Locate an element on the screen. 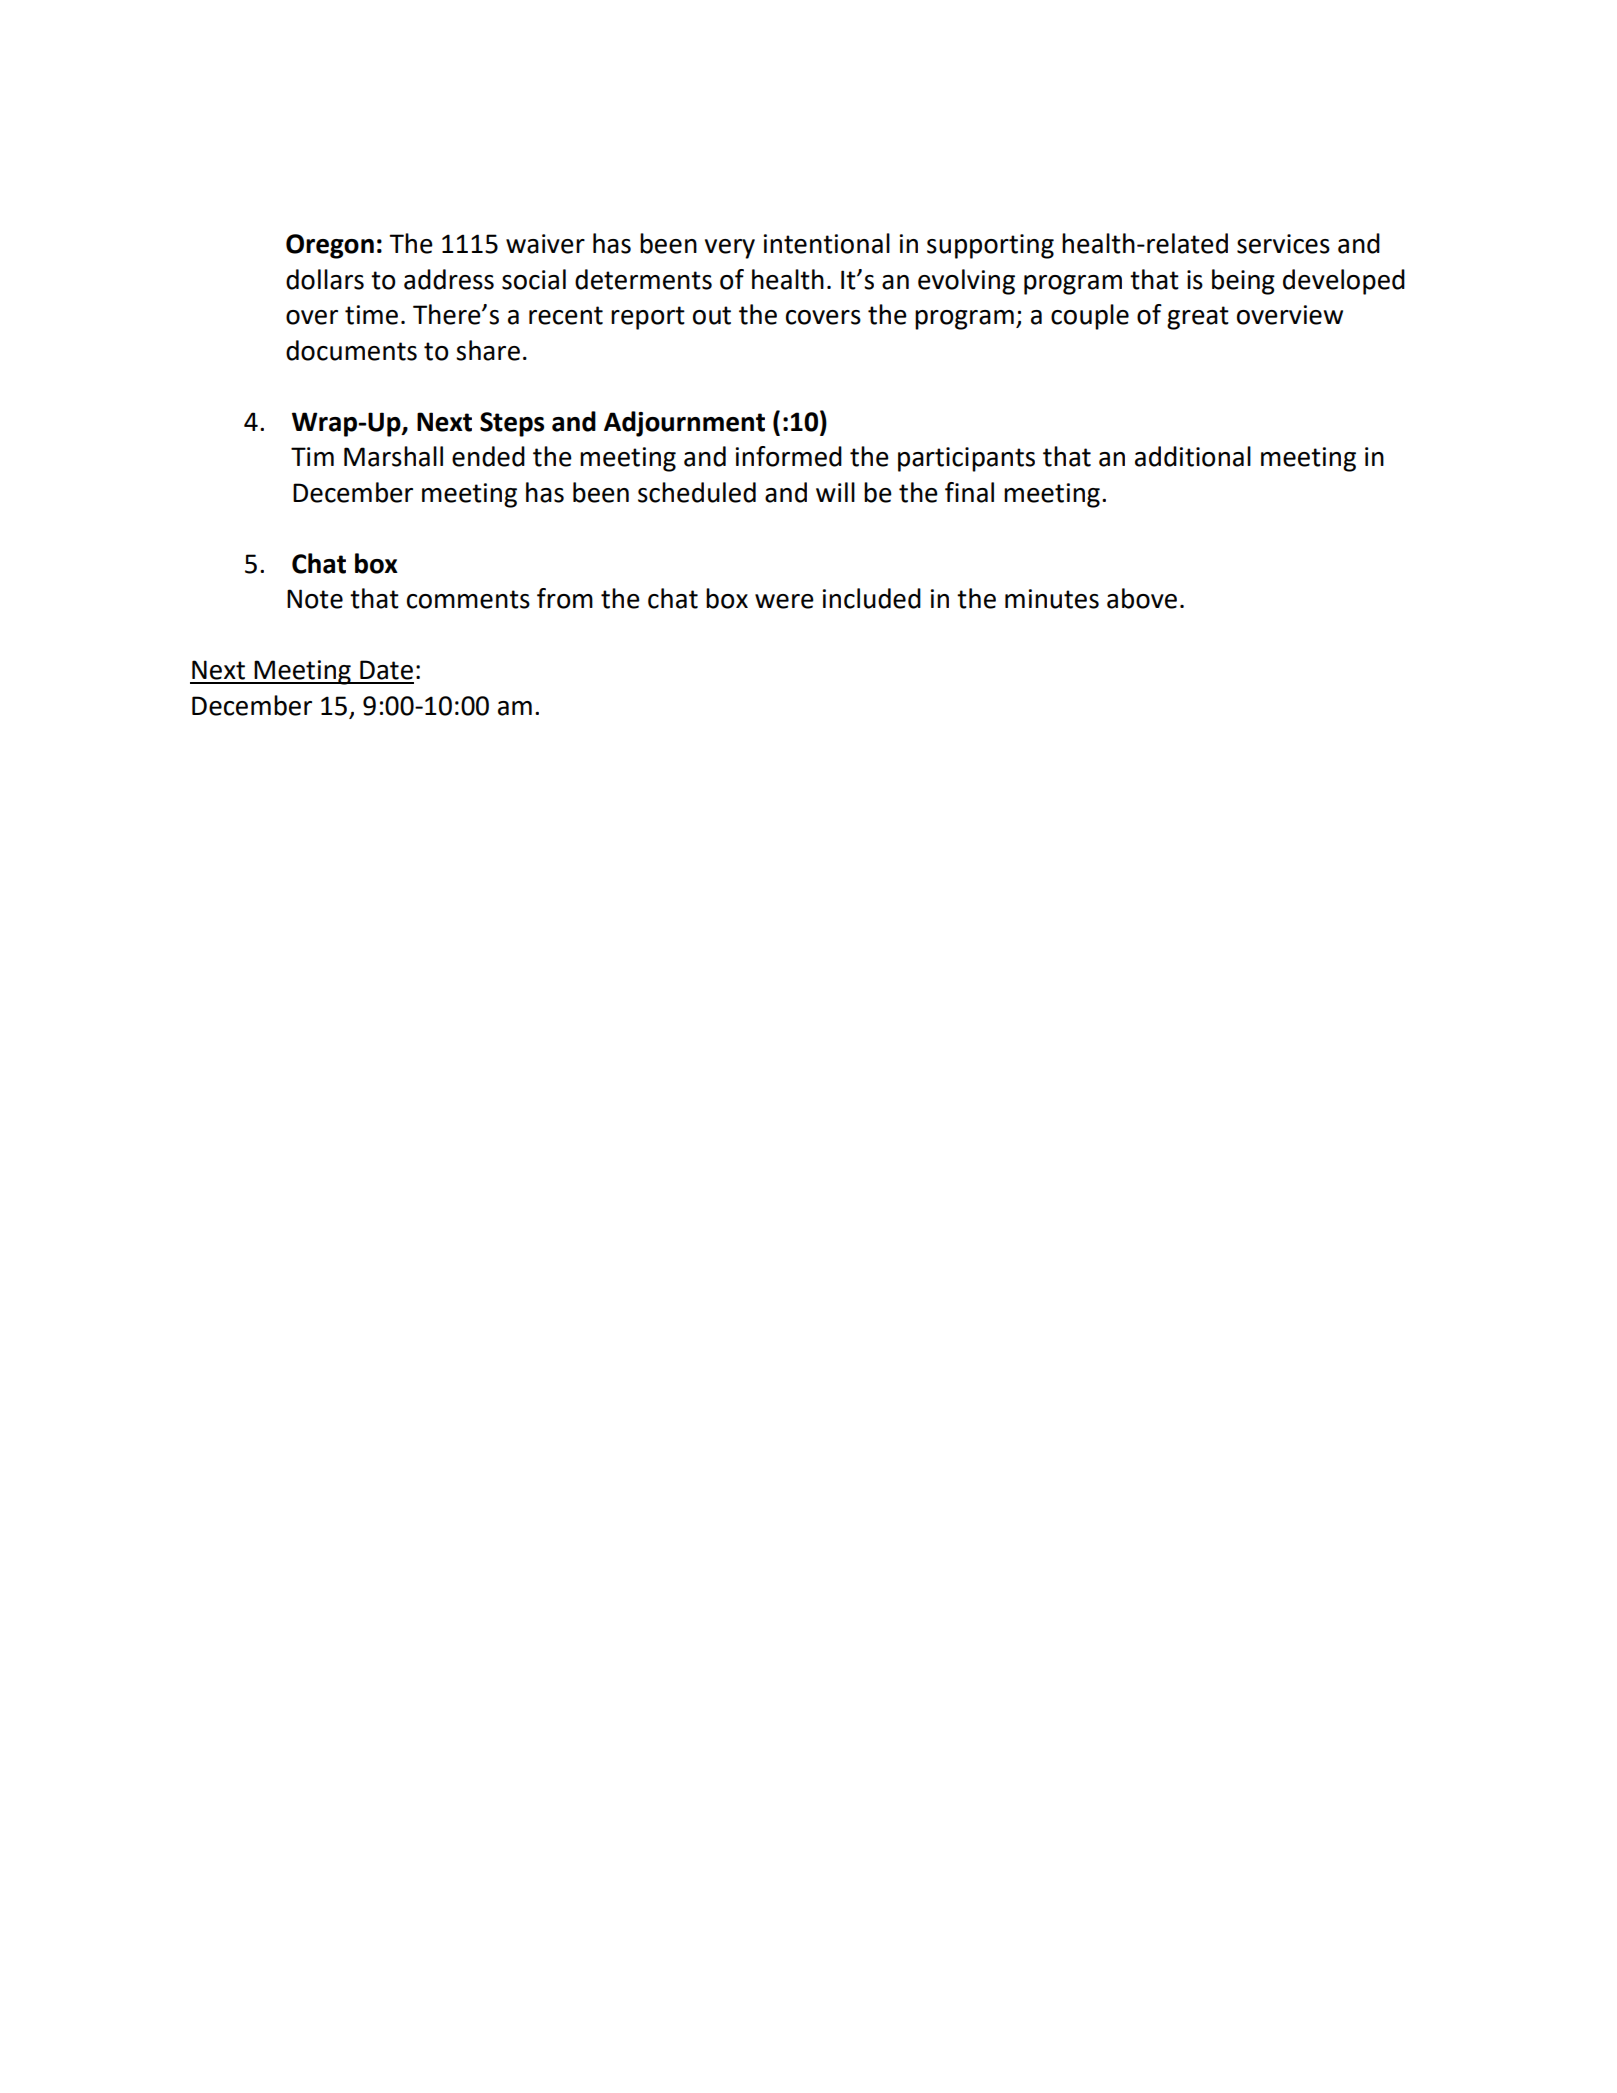  share is located at coordinates (488, 350).
